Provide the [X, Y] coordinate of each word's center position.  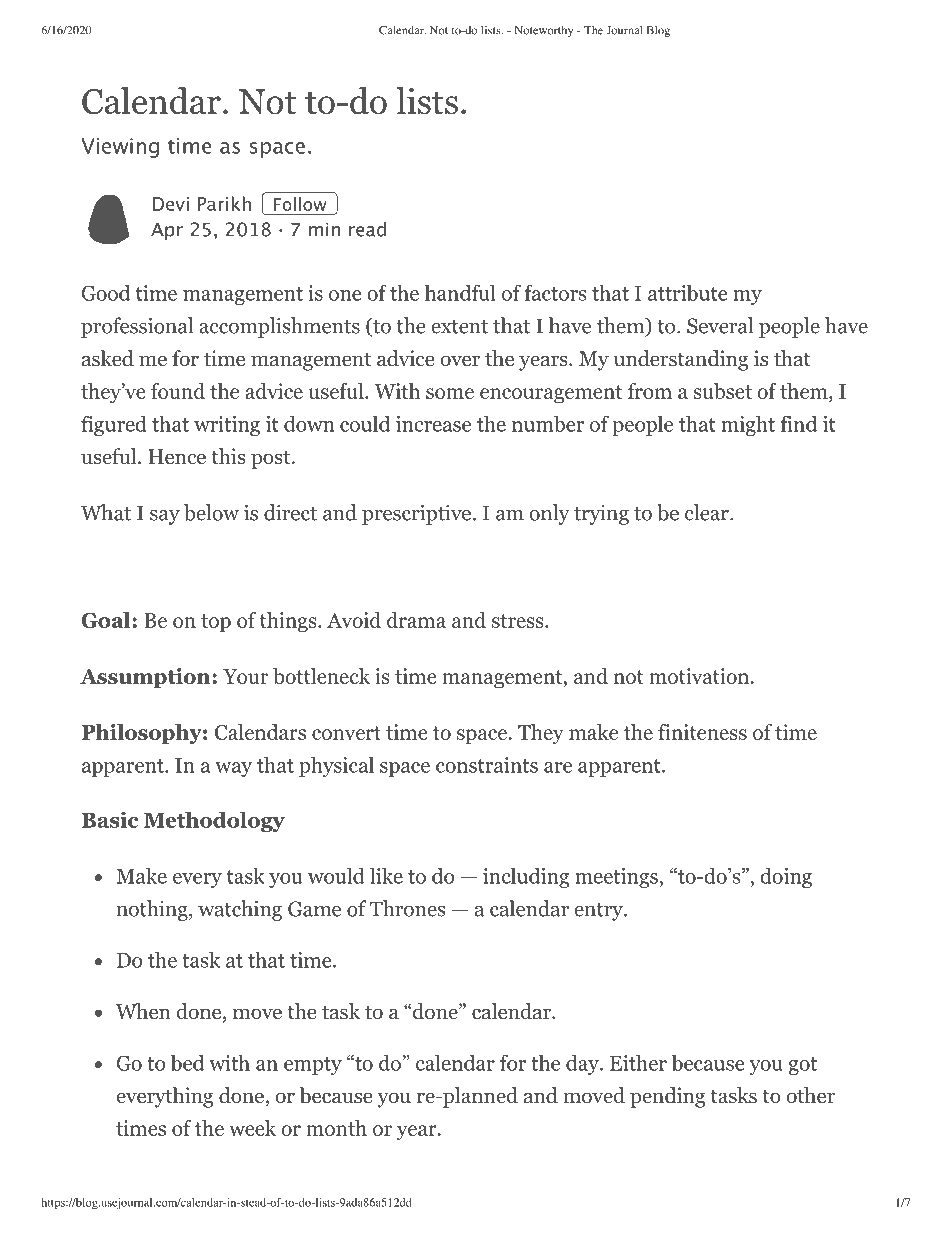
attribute [687, 292]
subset [723, 391]
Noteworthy [544, 31]
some [450, 393]
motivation [700, 676]
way [233, 769]
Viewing [120, 148]
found [178, 391]
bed [187, 1062]
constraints [487, 765]
